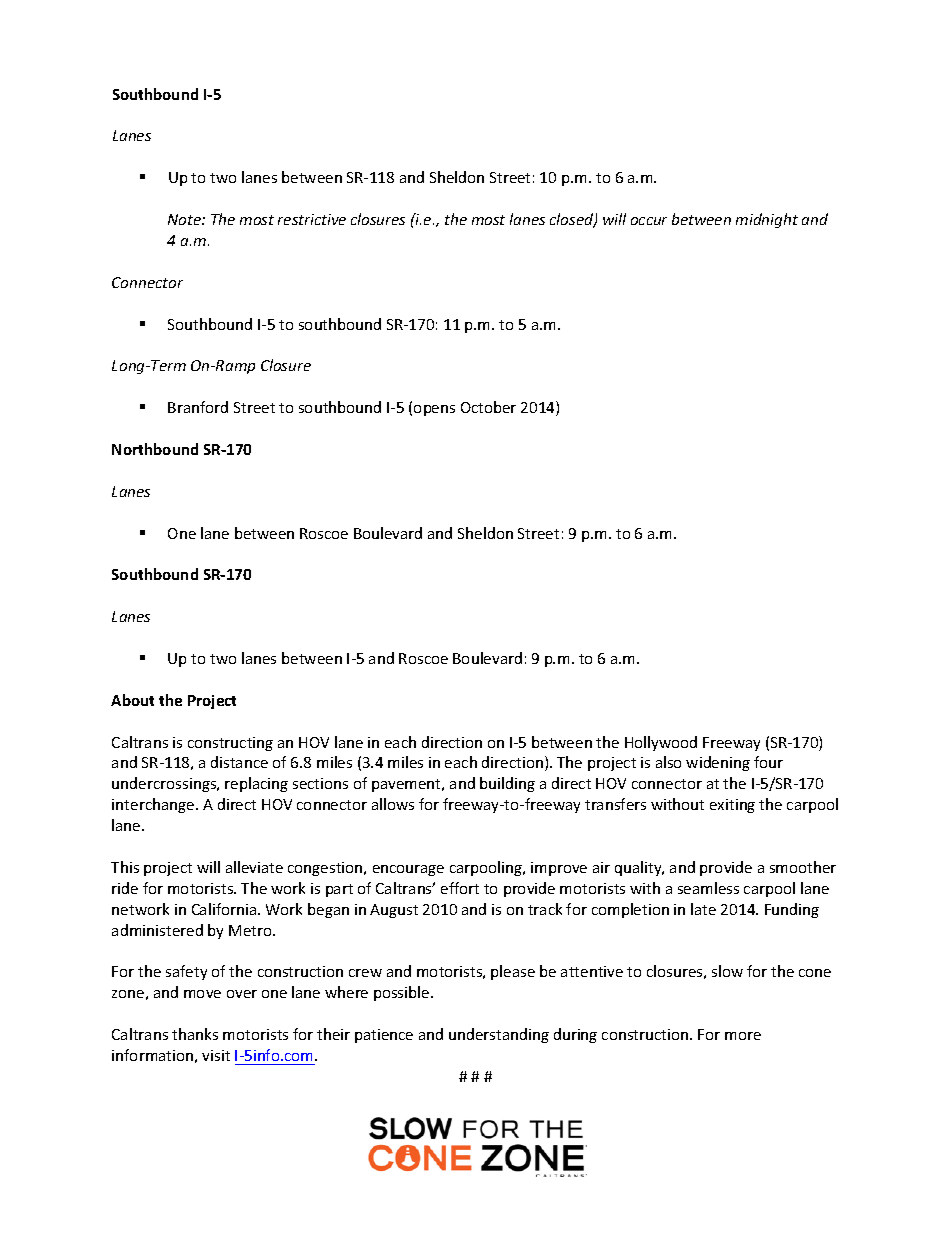  Describe the element at coordinates (767, 220) in the screenshot. I see `midnight` at that location.
